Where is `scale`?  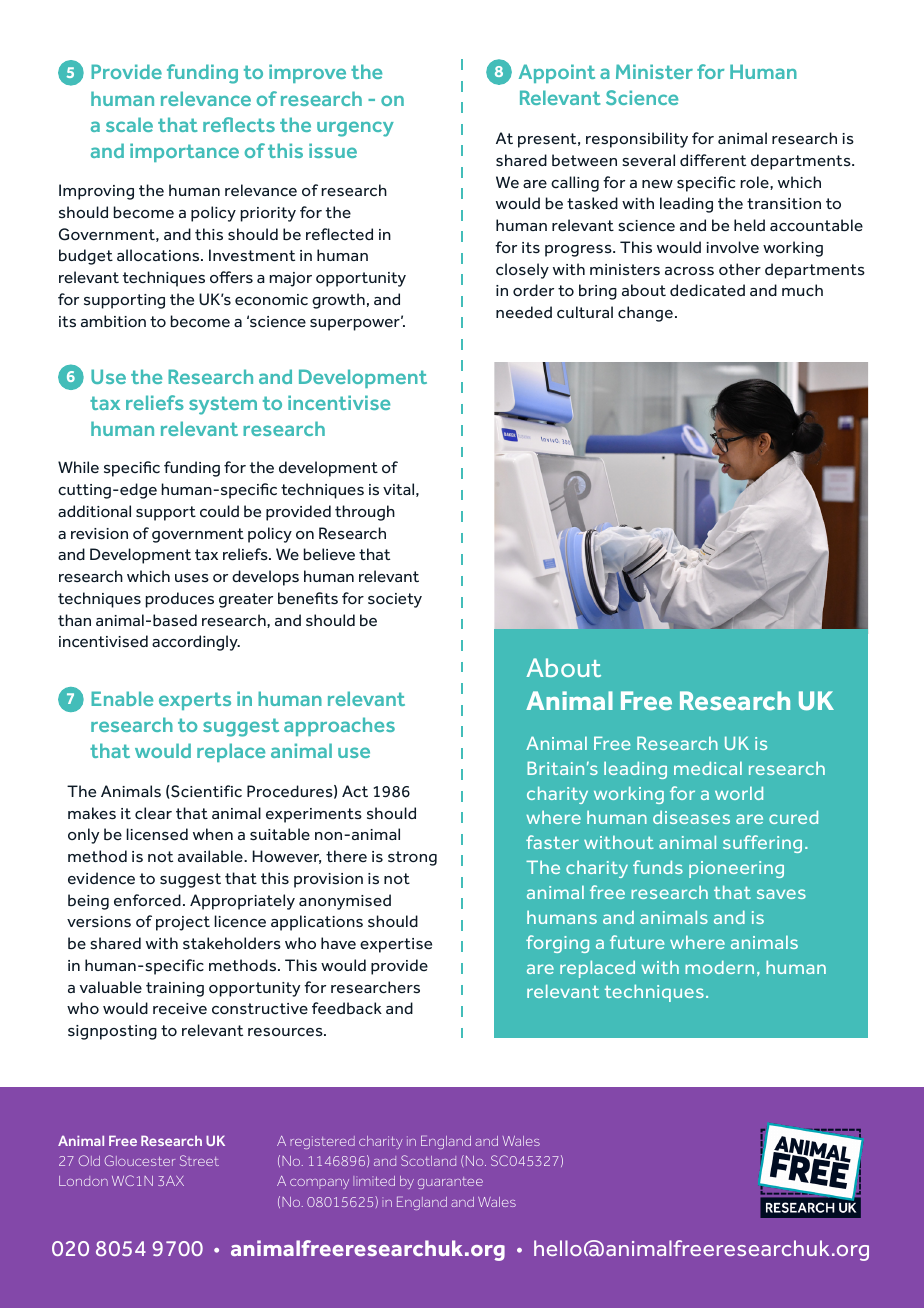
scale is located at coordinates (129, 124).
